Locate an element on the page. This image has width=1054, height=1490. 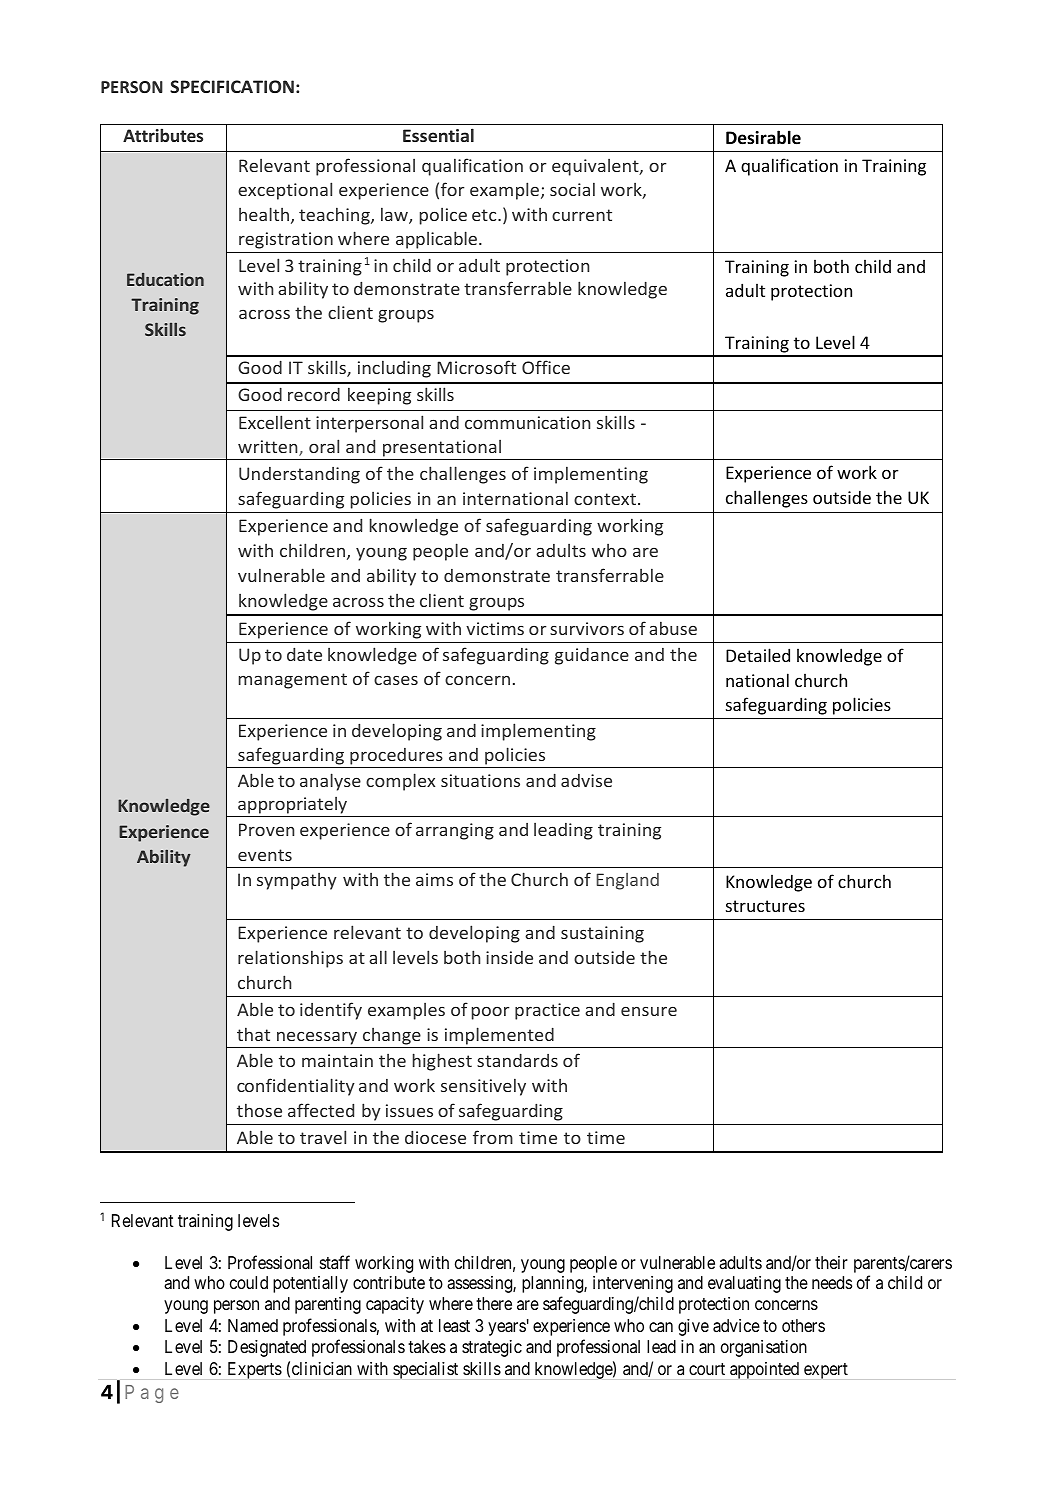
SPECIFICATION is located at coordinates (232, 86).
